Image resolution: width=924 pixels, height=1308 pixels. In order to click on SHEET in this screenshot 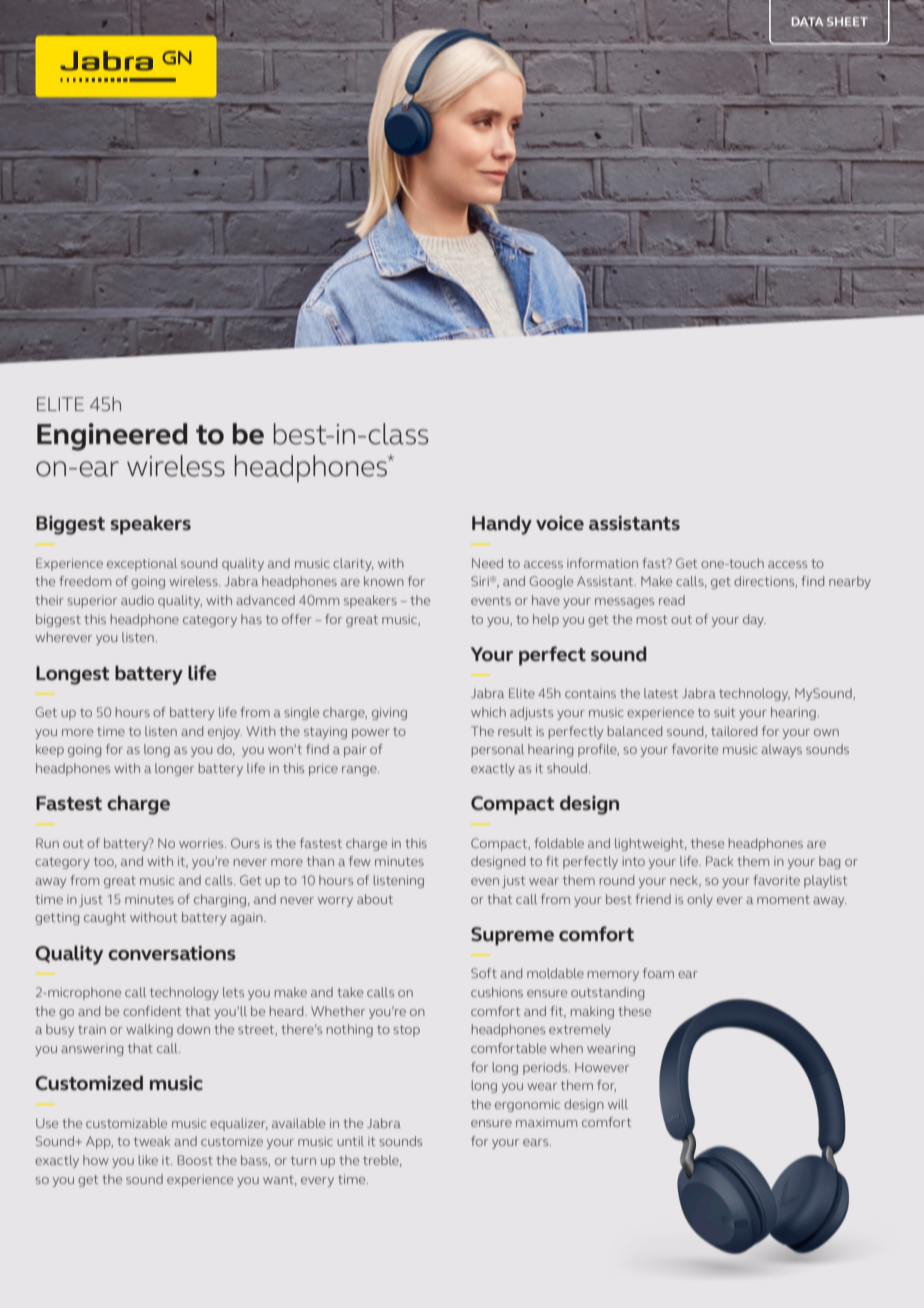, I will do `click(847, 21)`.
